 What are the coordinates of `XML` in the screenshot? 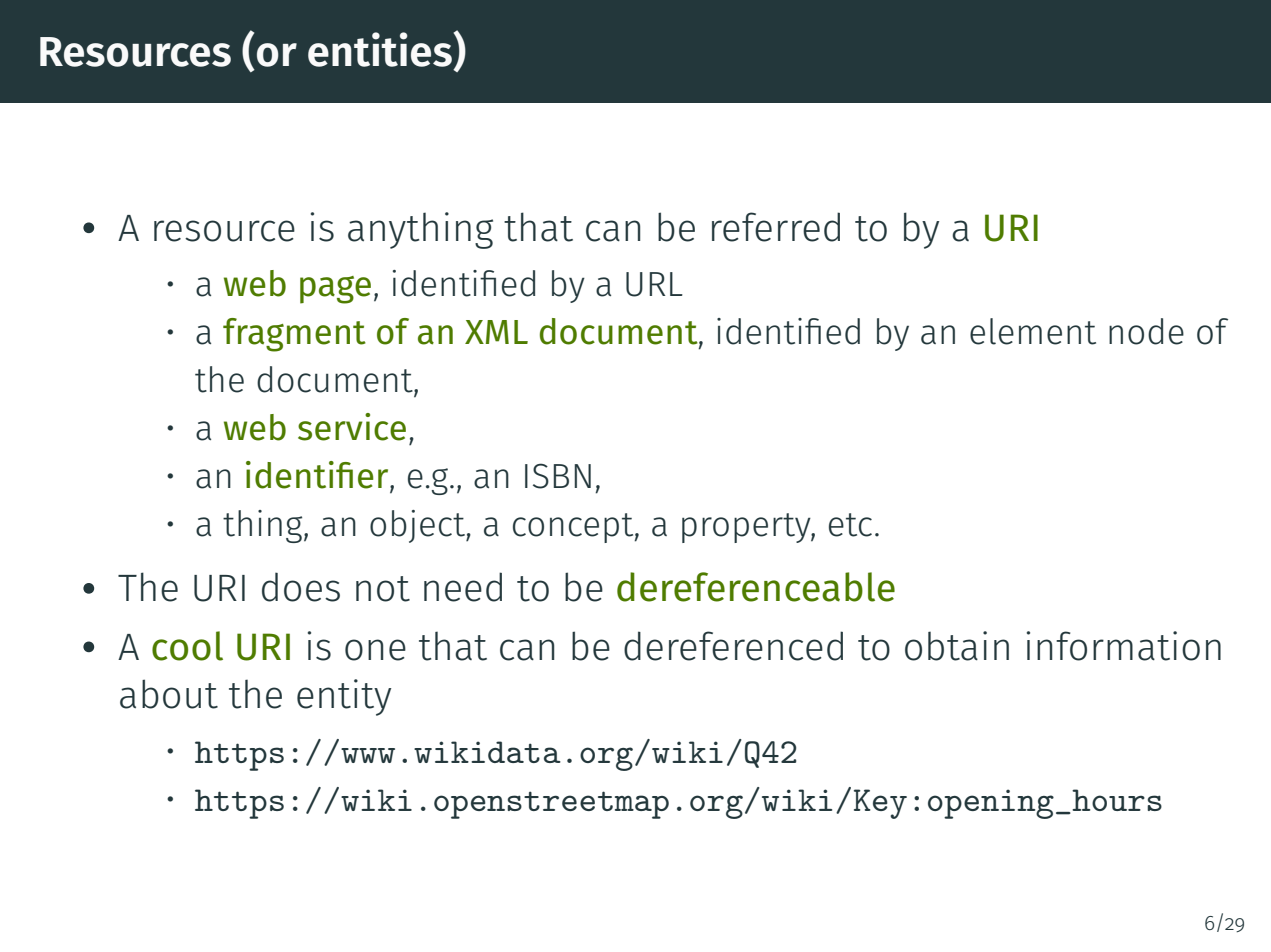 It's located at (496, 332).
